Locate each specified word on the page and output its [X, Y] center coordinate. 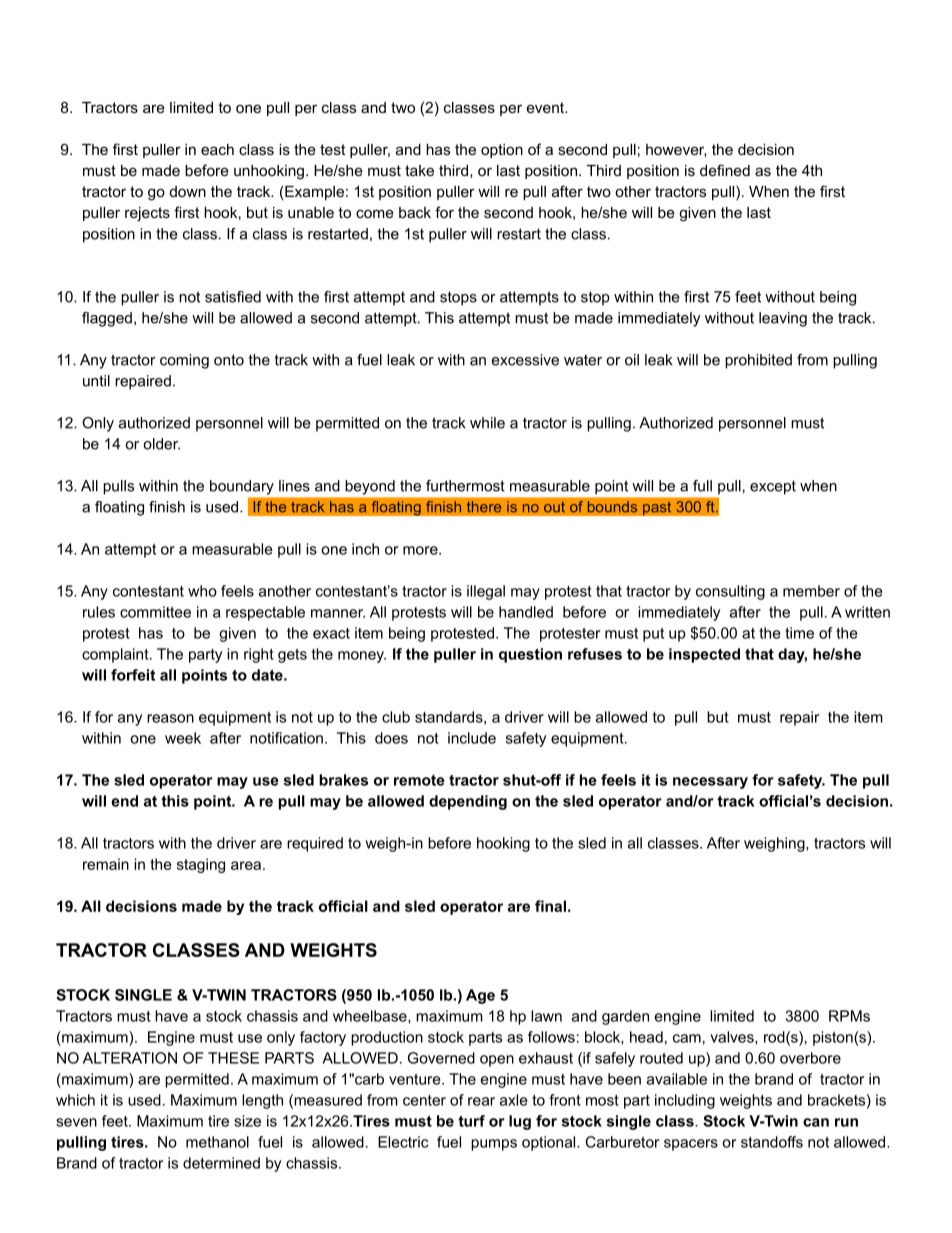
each [217, 149]
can [816, 1122]
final [550, 906]
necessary [710, 783]
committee [155, 612]
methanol [217, 1142]
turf [471, 1121]
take [419, 170]
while [487, 423]
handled [526, 612]
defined [725, 170]
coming [184, 361]
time [799, 633]
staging [201, 865]
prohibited [758, 361]
